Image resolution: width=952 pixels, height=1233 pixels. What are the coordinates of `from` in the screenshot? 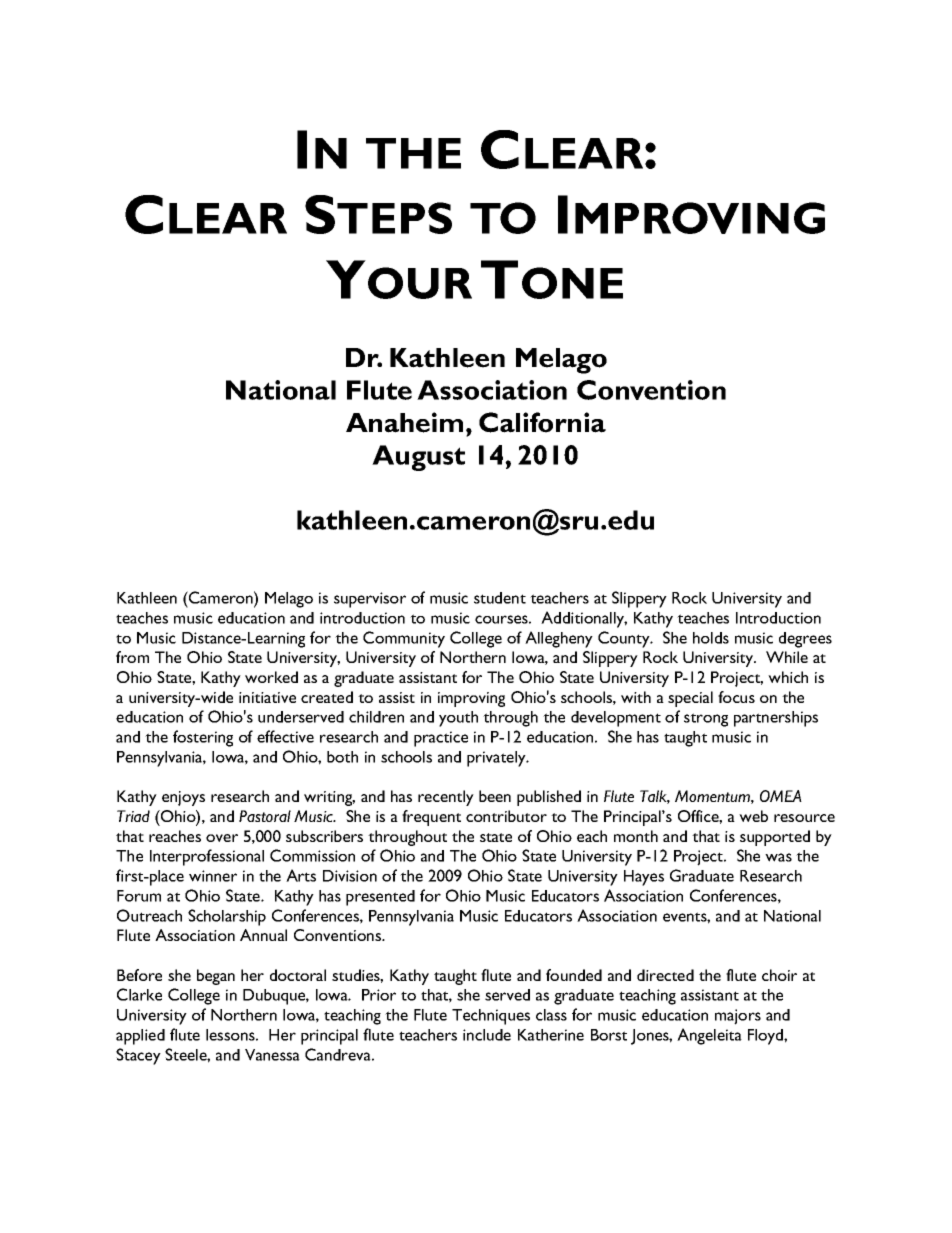 It's located at (132, 657).
